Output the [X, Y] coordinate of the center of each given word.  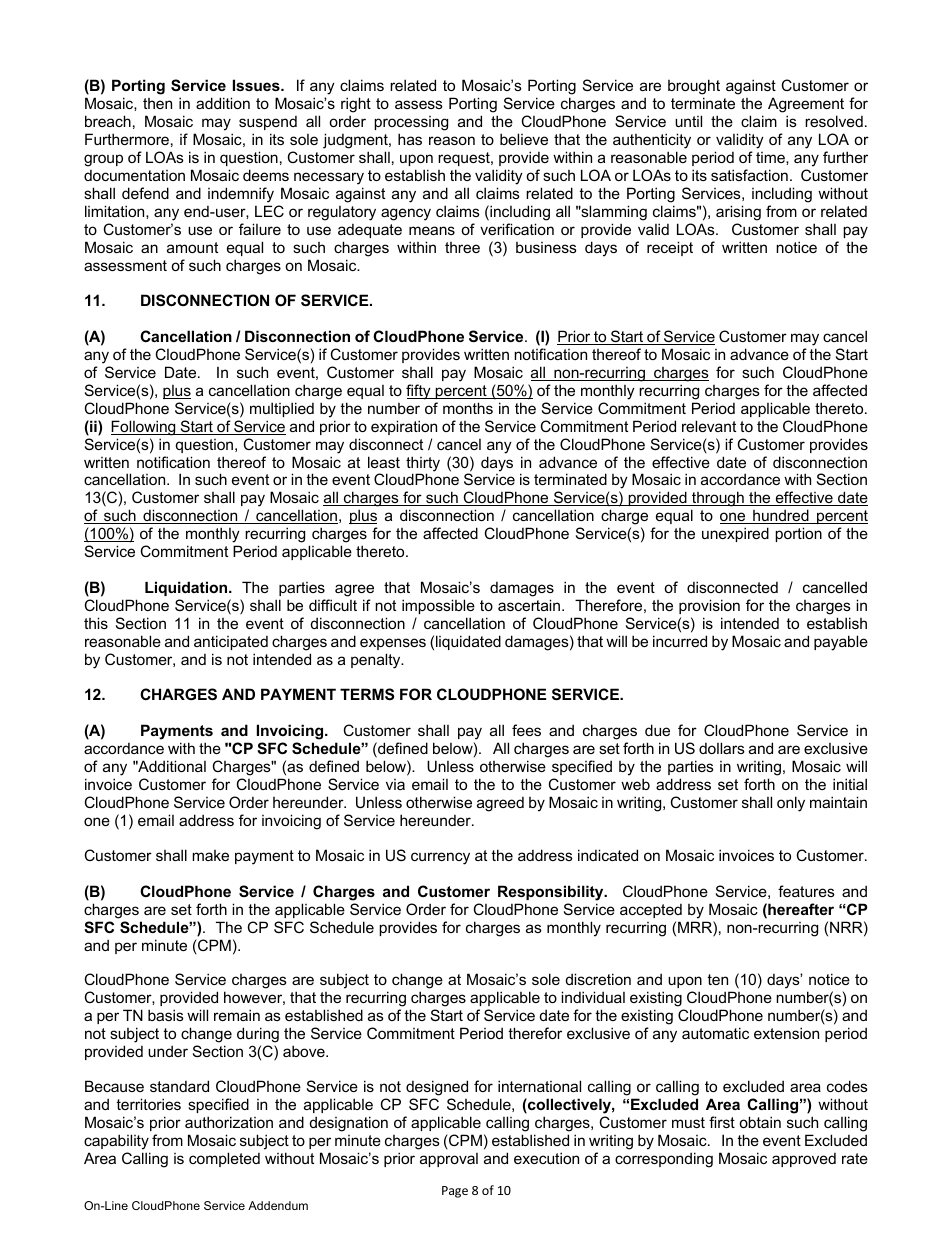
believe [524, 139]
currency [440, 858]
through [718, 499]
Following [144, 428]
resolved [834, 121]
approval [449, 1160]
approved [804, 1160]
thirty [423, 465]
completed [224, 1159]
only [791, 804]
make [210, 855]
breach [108, 121]
